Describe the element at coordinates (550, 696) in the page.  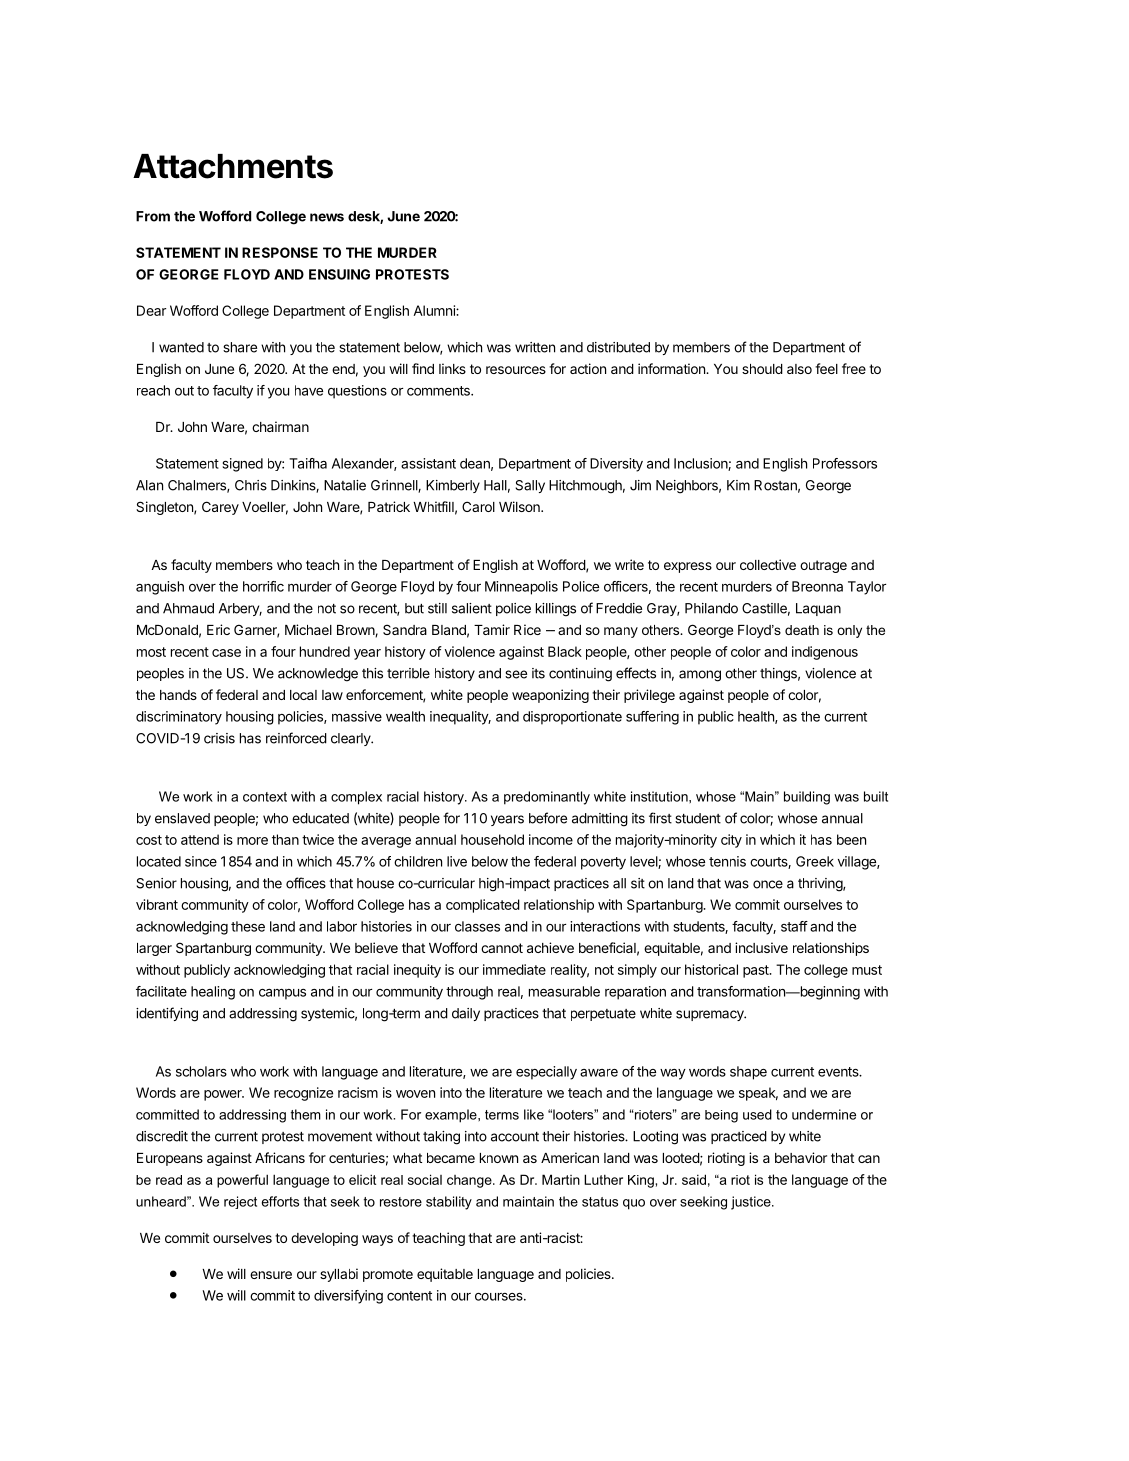
I see `weaponizing` at that location.
